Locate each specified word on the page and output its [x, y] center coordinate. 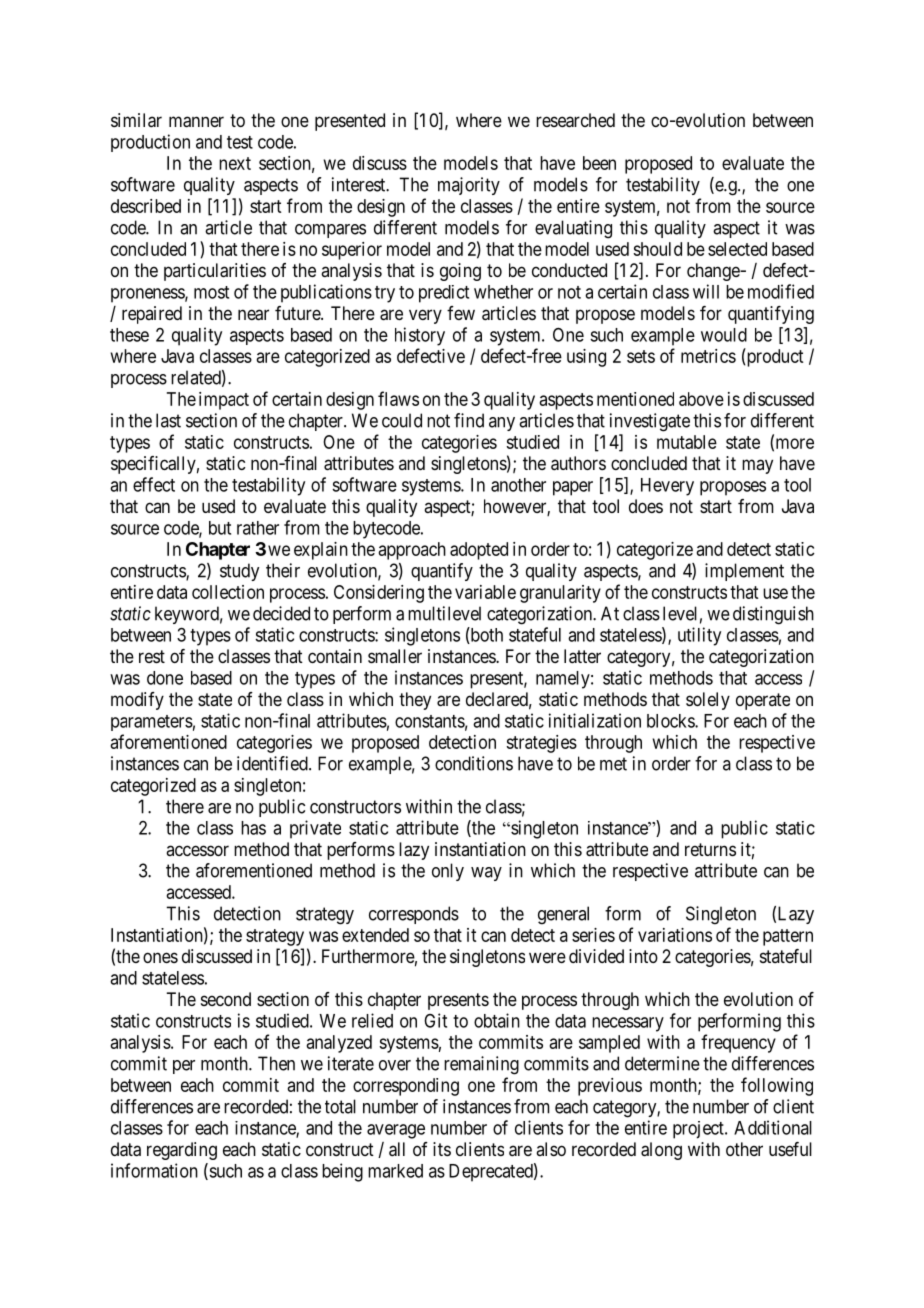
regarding [182, 1151]
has [253, 828]
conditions [474, 763]
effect [154, 484]
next [235, 163]
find [469, 420]
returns [710, 849]
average [396, 1131]
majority [469, 186]
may [757, 466]
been [599, 163]
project [699, 1130]
